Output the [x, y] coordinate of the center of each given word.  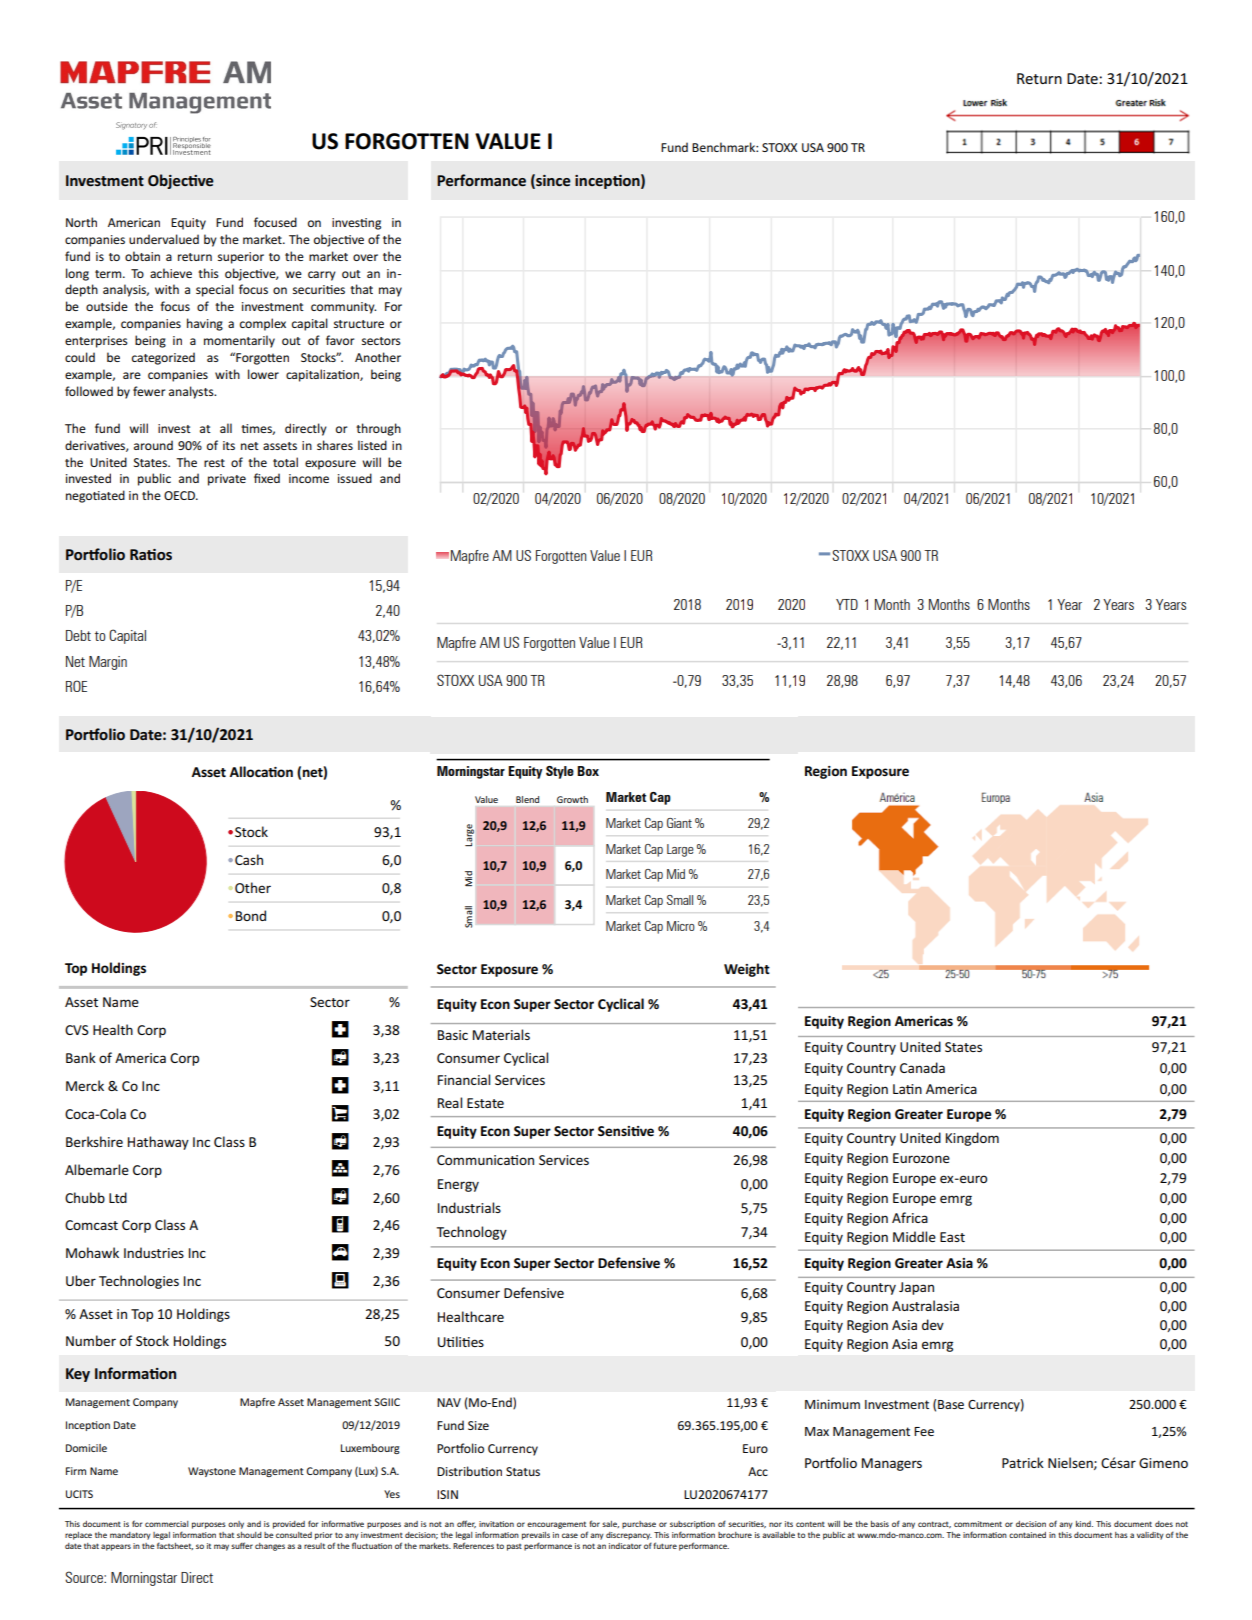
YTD [847, 604]
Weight [747, 970]
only [236, 1525]
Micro [681, 926]
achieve [171, 273]
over [365, 257]
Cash [249, 859]
